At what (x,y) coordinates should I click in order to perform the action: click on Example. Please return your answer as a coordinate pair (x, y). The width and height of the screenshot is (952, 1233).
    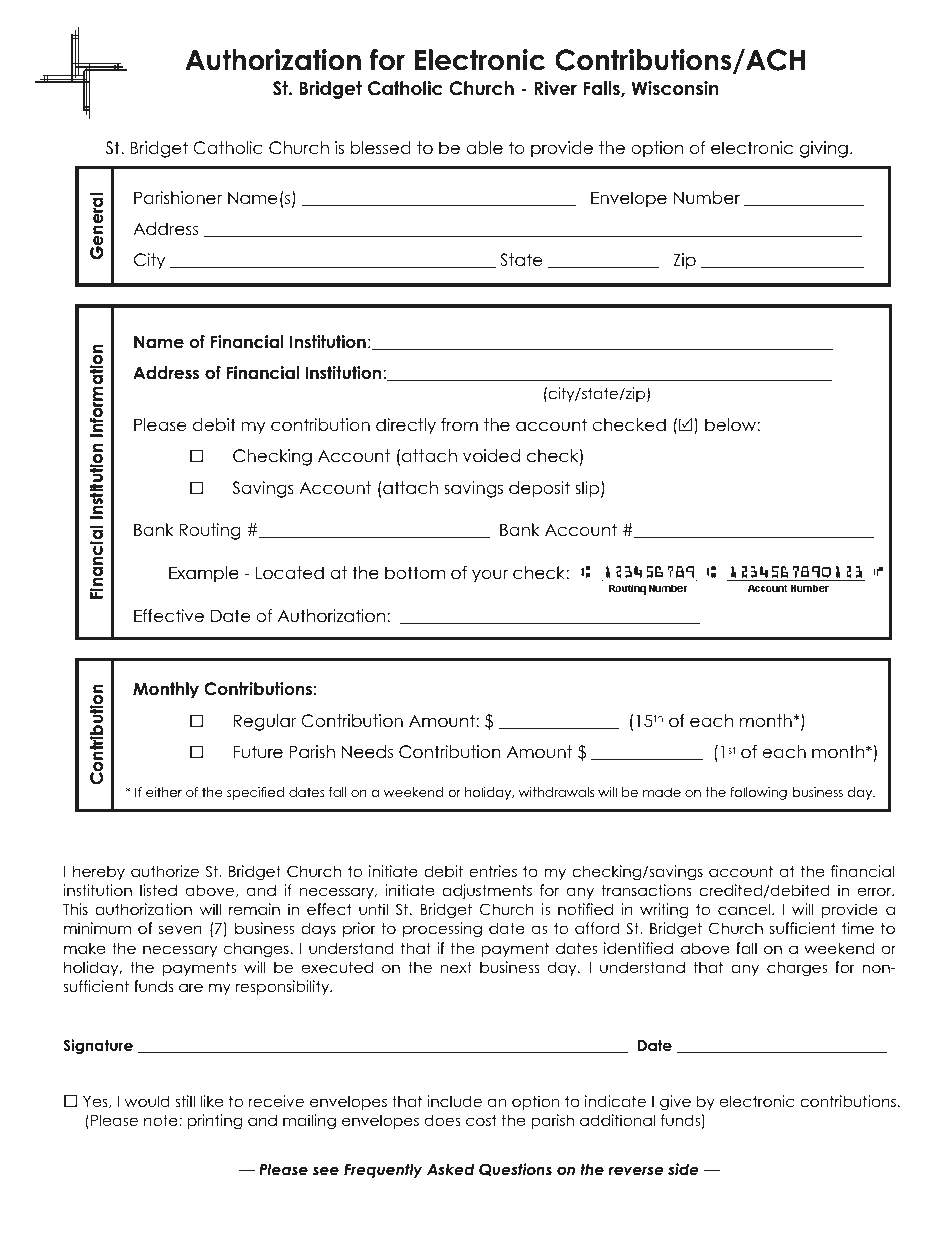
    Looking at the image, I should click on (204, 574).
